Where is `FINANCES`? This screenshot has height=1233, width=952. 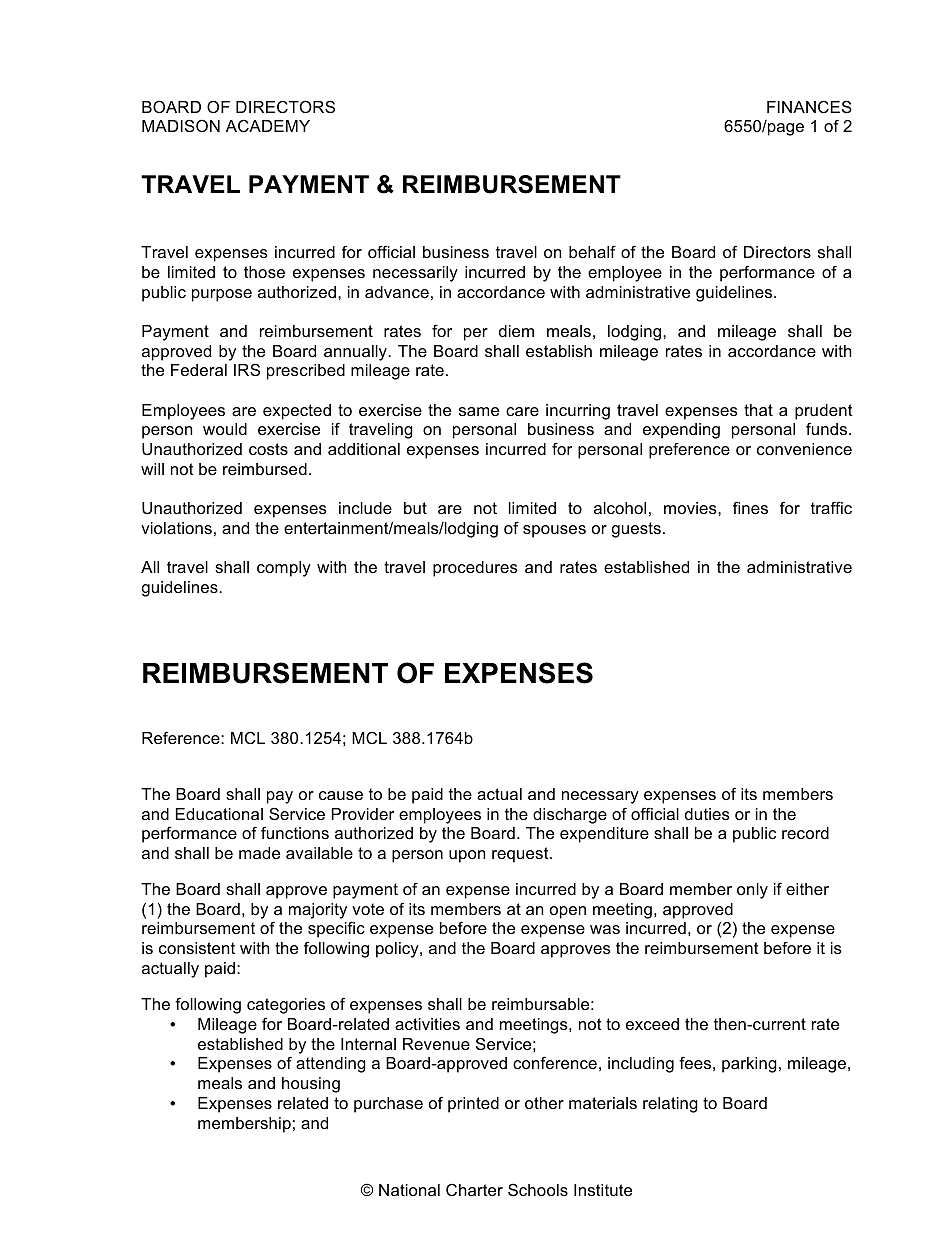 FINANCES is located at coordinates (809, 106).
